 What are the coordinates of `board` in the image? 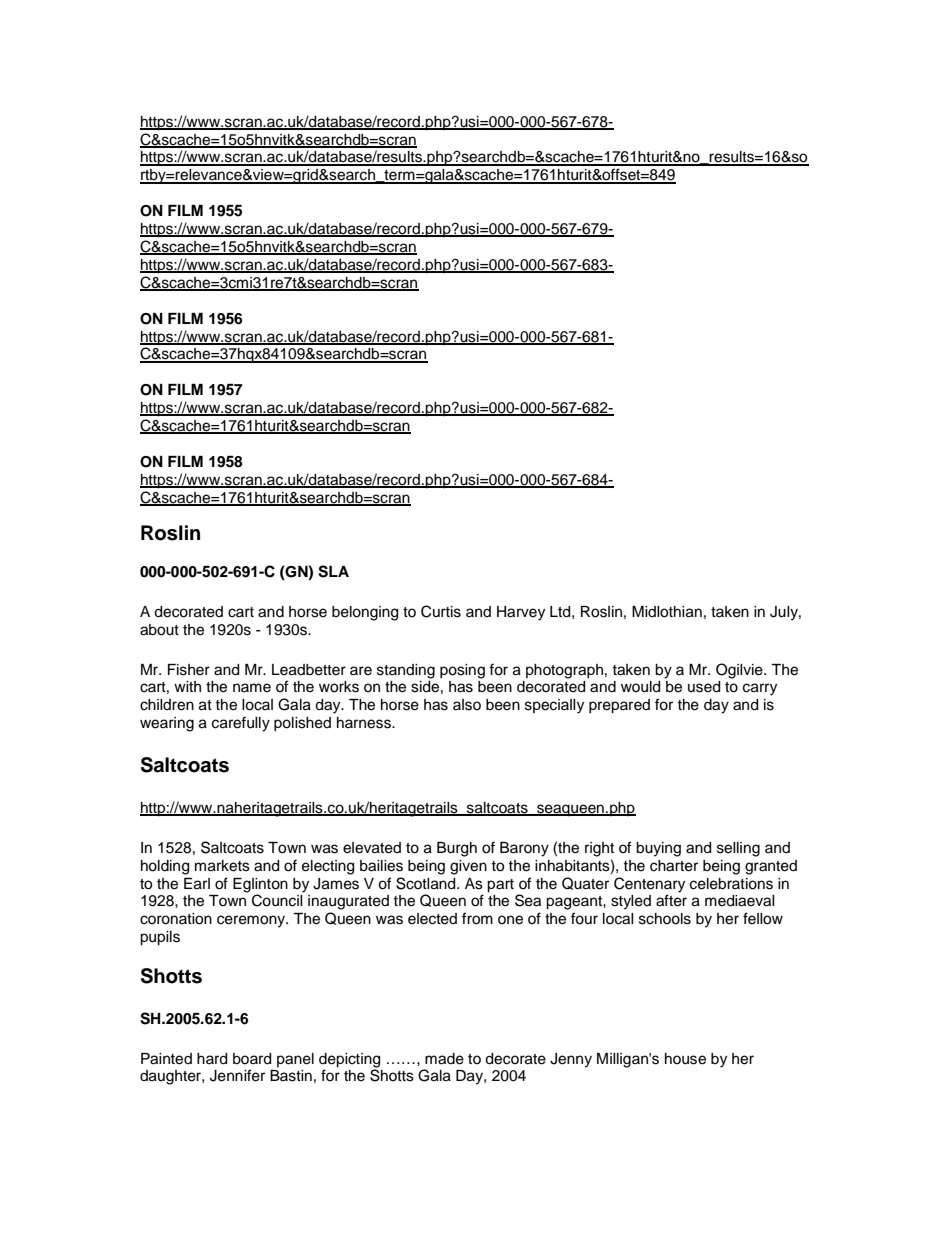 It's located at (252, 1059).
